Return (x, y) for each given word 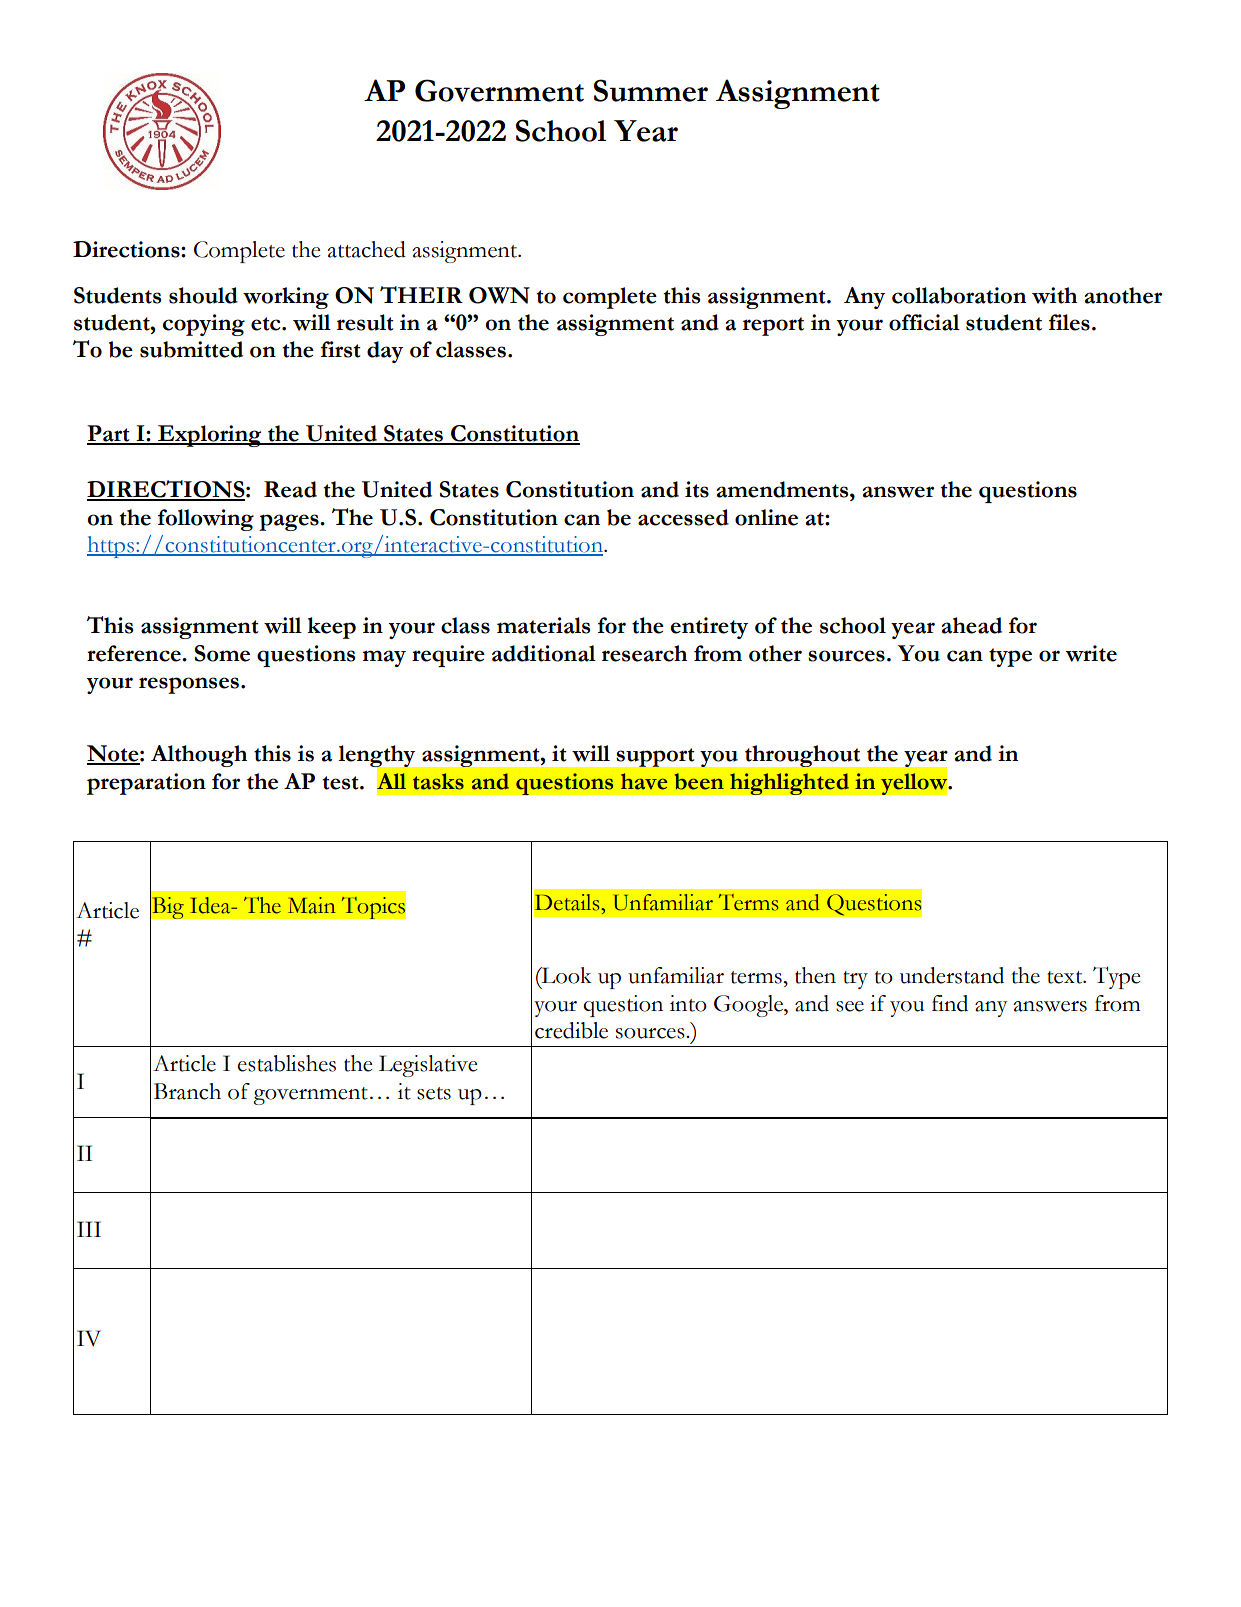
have (644, 781)
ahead (972, 625)
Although (199, 756)
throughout (802, 756)
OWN (499, 295)
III (89, 1229)
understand (952, 975)
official (924, 322)
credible (571, 1030)
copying (204, 325)
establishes (287, 1063)
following (206, 520)
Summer (651, 90)
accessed (683, 517)
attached (366, 249)
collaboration (959, 295)
